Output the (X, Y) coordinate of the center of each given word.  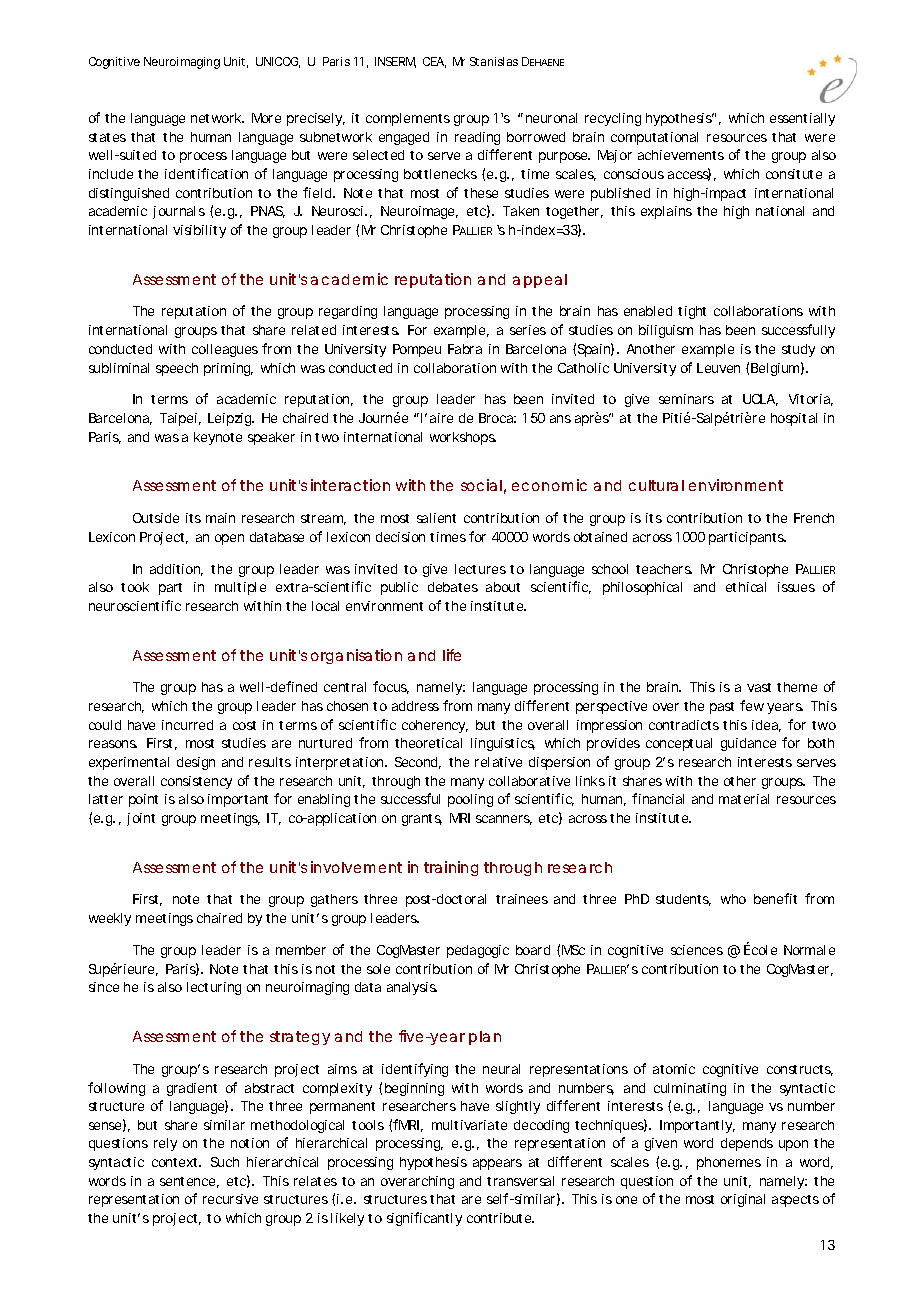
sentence (187, 1181)
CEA (433, 61)
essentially (802, 119)
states (107, 137)
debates (453, 587)
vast (759, 687)
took (135, 587)
